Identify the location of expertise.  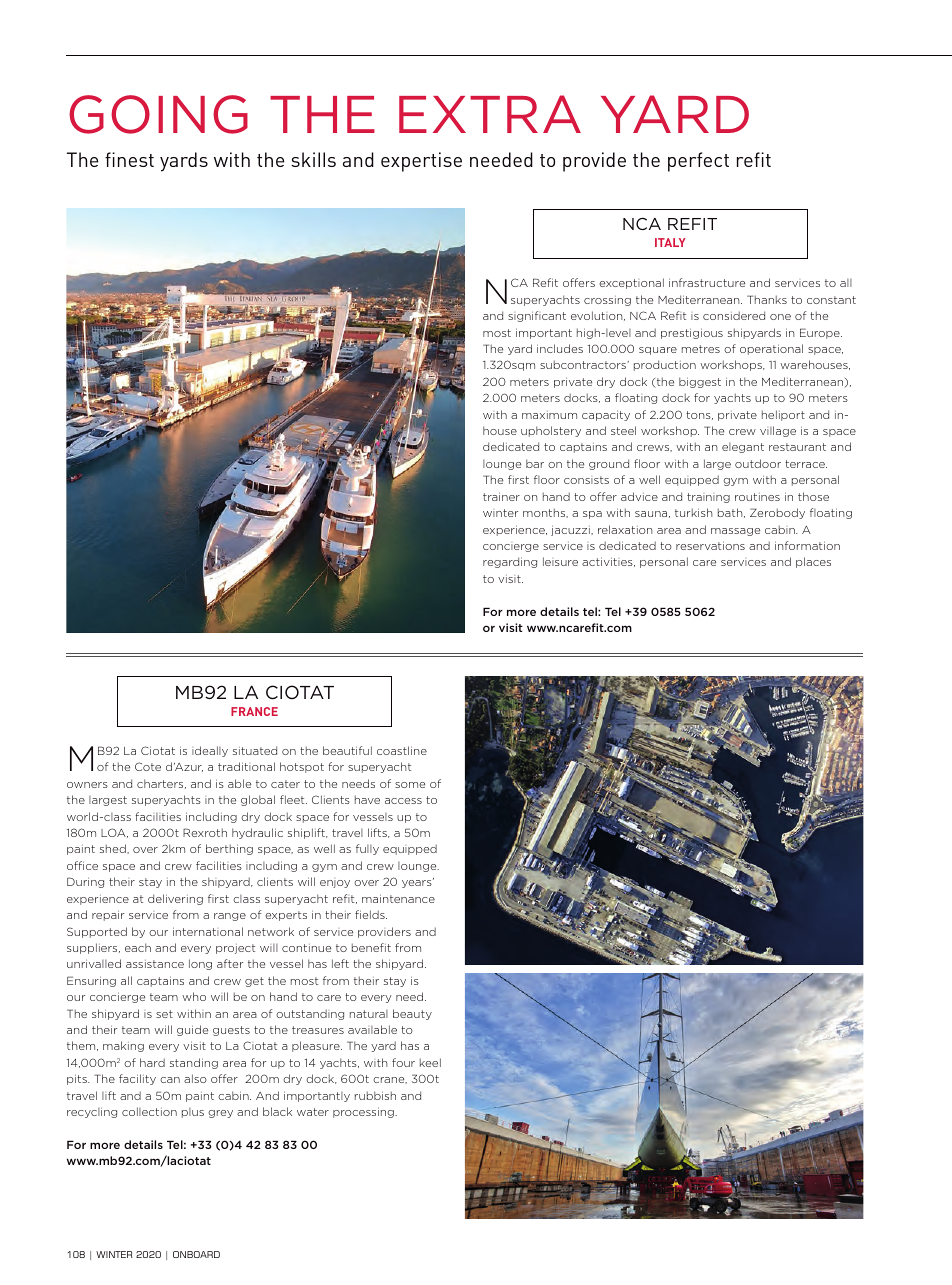
(421, 162).
